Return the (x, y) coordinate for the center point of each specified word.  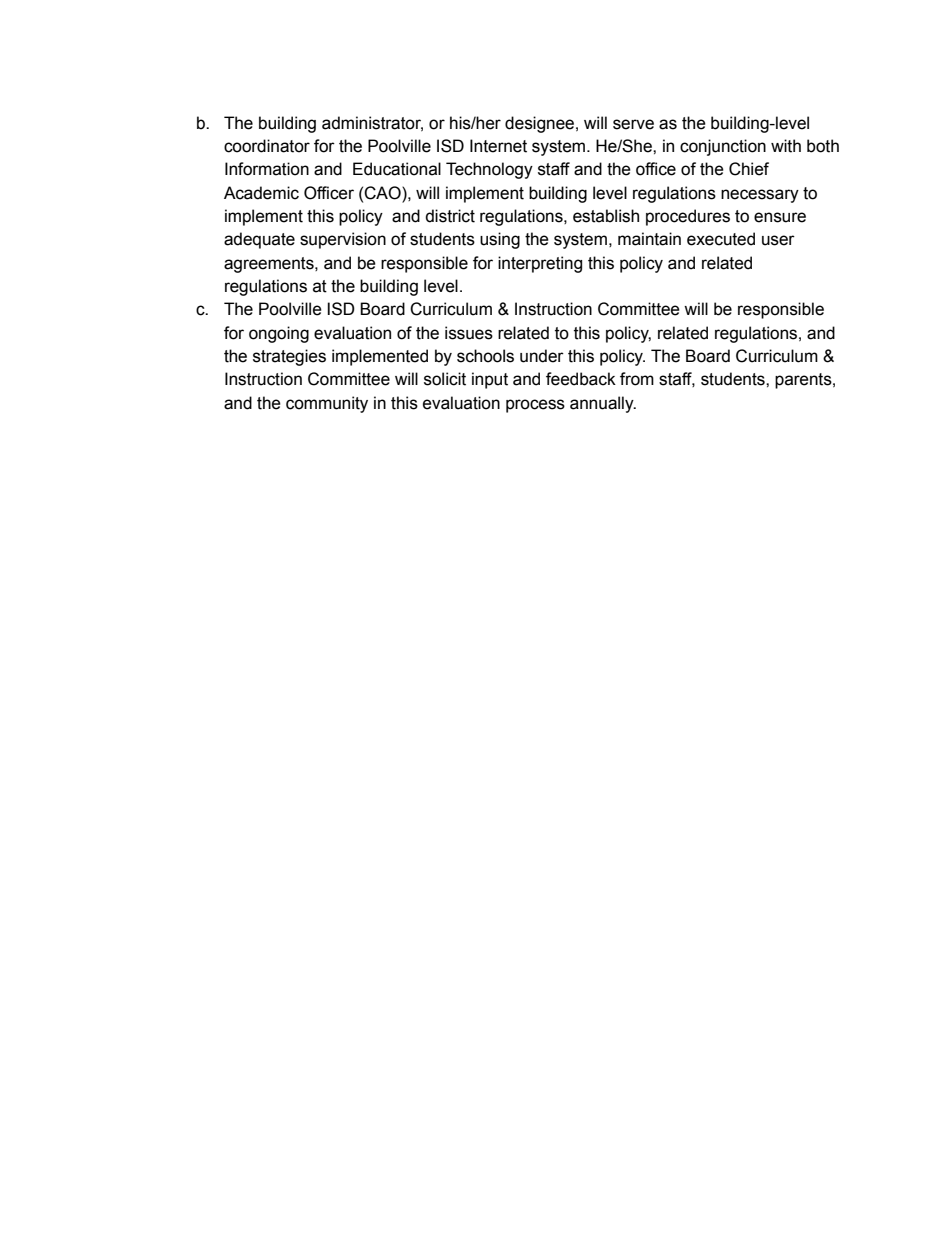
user (778, 240)
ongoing (279, 334)
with (786, 146)
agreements (270, 265)
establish (606, 216)
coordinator (267, 146)
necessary (760, 196)
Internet (498, 146)
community (327, 404)
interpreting (540, 264)
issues (469, 333)
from (637, 379)
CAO (383, 193)
